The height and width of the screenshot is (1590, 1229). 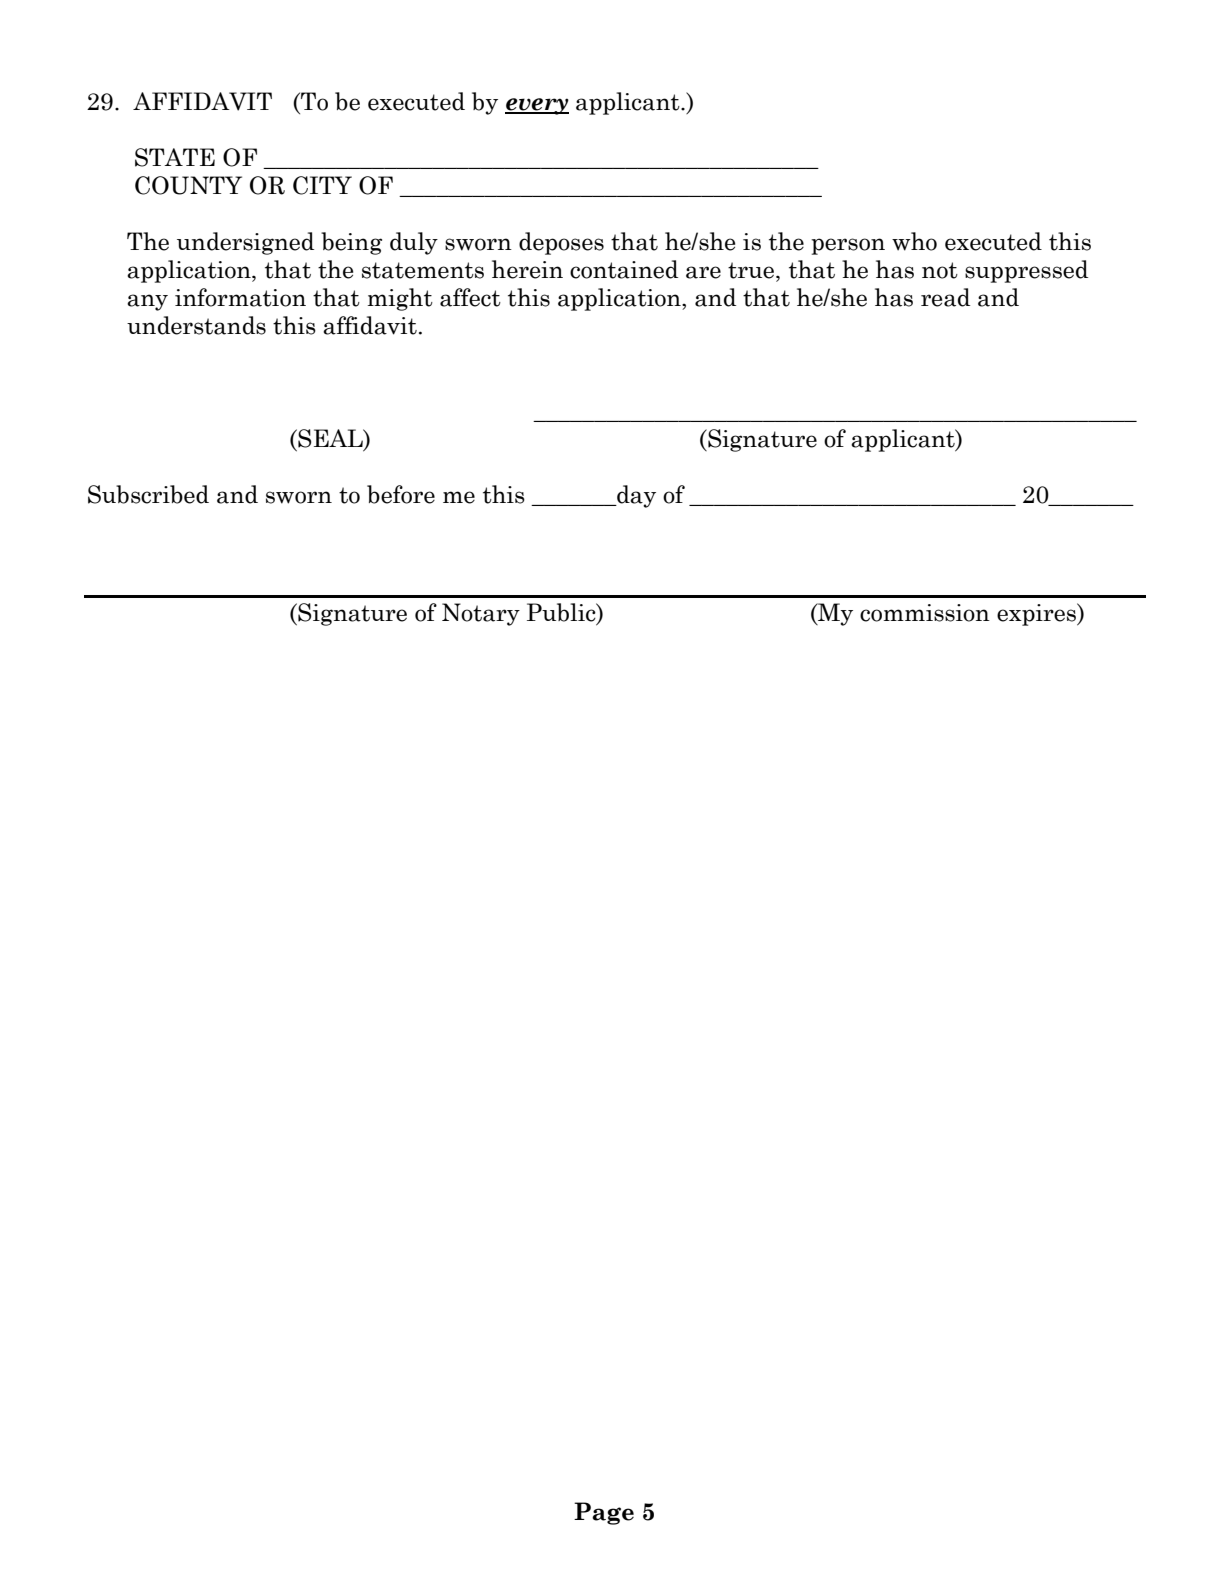 I want to click on Subscribed, so click(x=148, y=494).
